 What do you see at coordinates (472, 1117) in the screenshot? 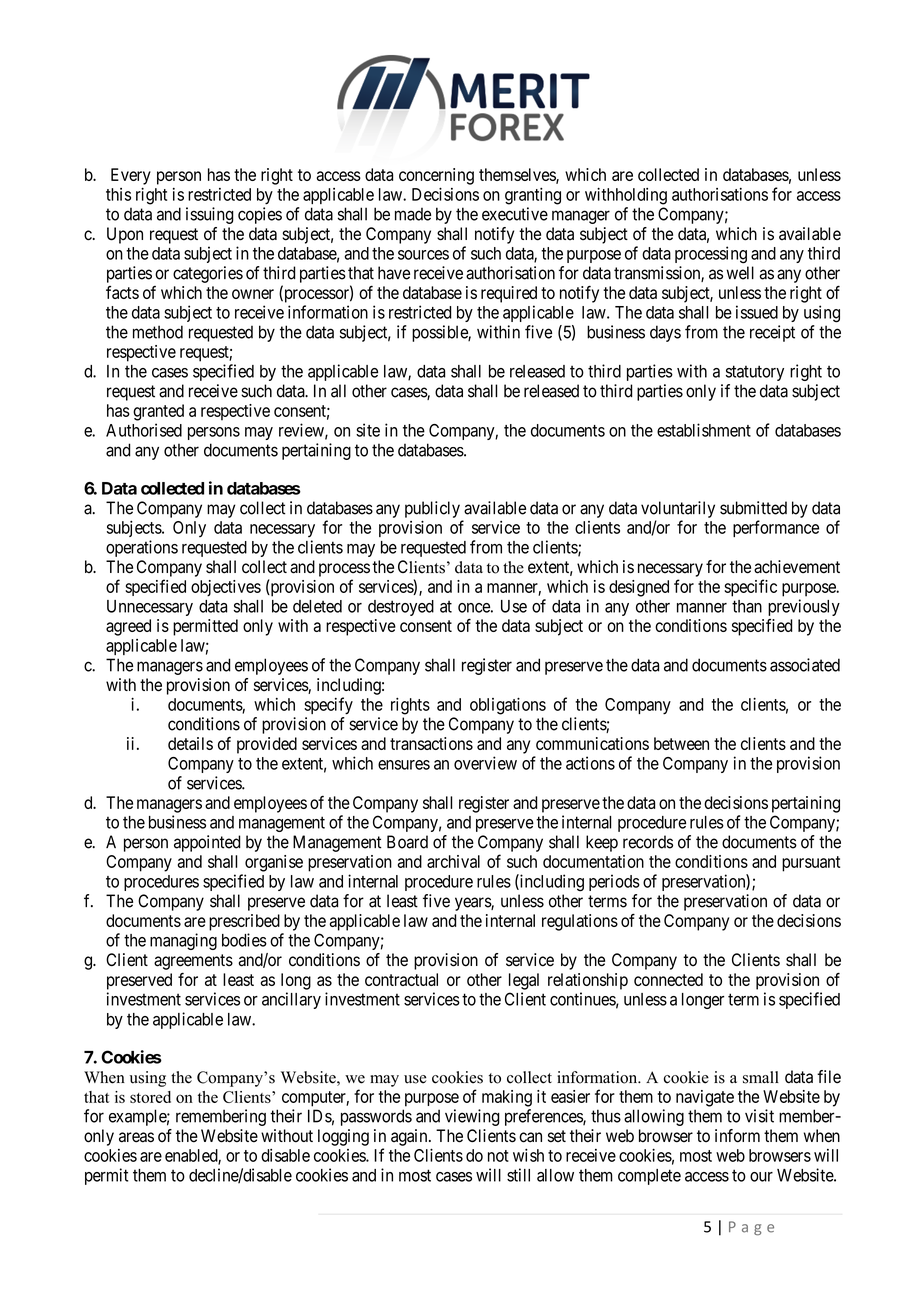
I see `viewing` at bounding box center [472, 1117].
